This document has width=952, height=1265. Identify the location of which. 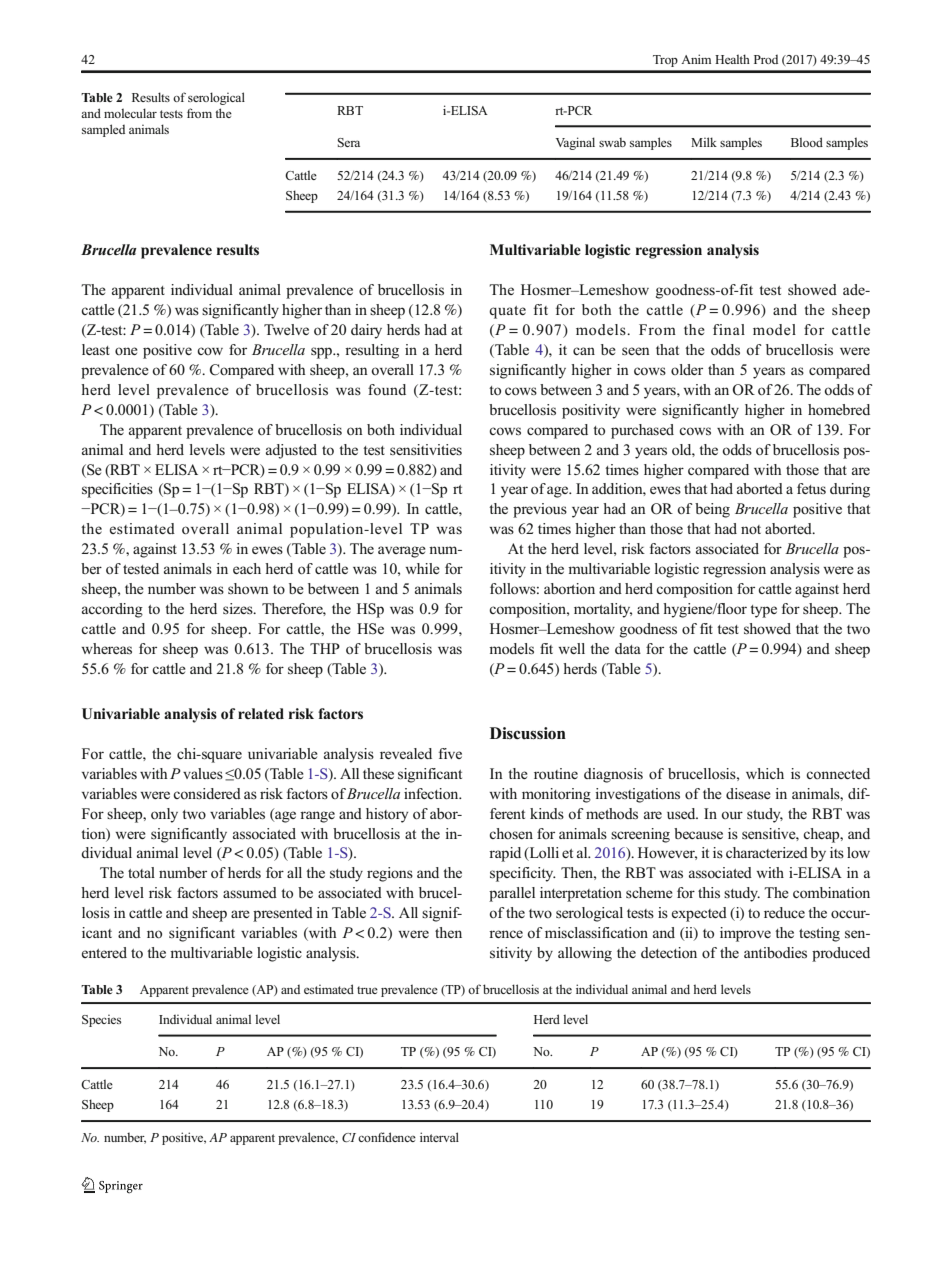
(765, 773).
